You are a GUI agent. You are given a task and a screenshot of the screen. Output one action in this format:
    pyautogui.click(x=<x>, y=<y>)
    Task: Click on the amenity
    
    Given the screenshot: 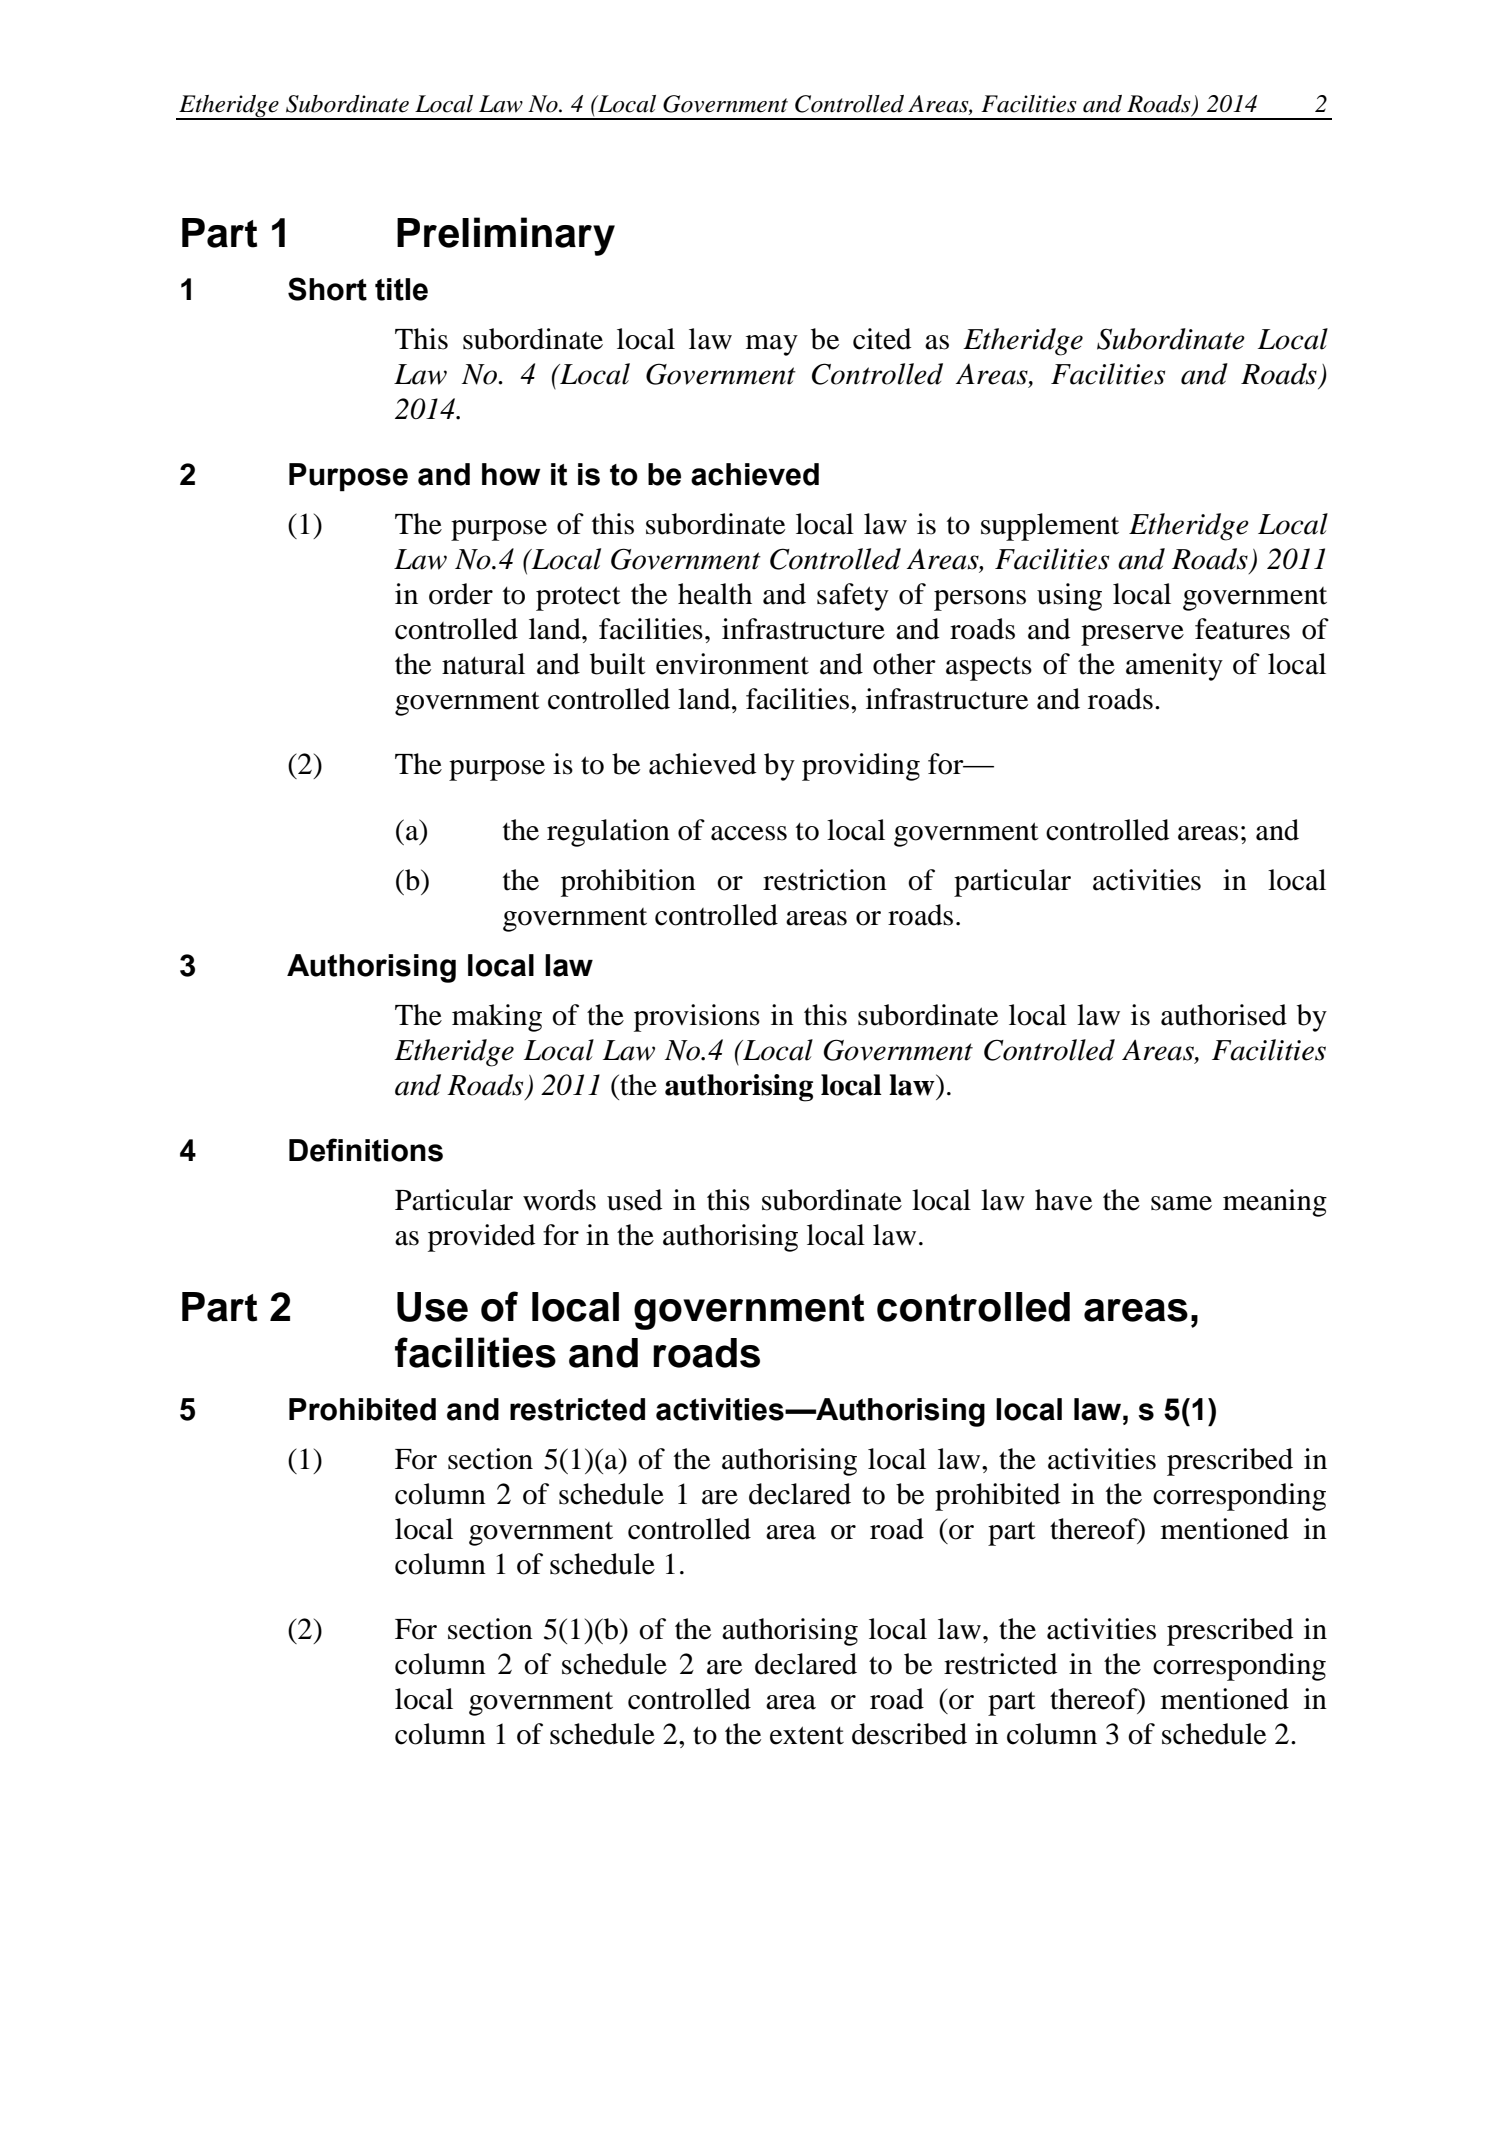 What is the action you would take?
    pyautogui.click(x=1174, y=667)
